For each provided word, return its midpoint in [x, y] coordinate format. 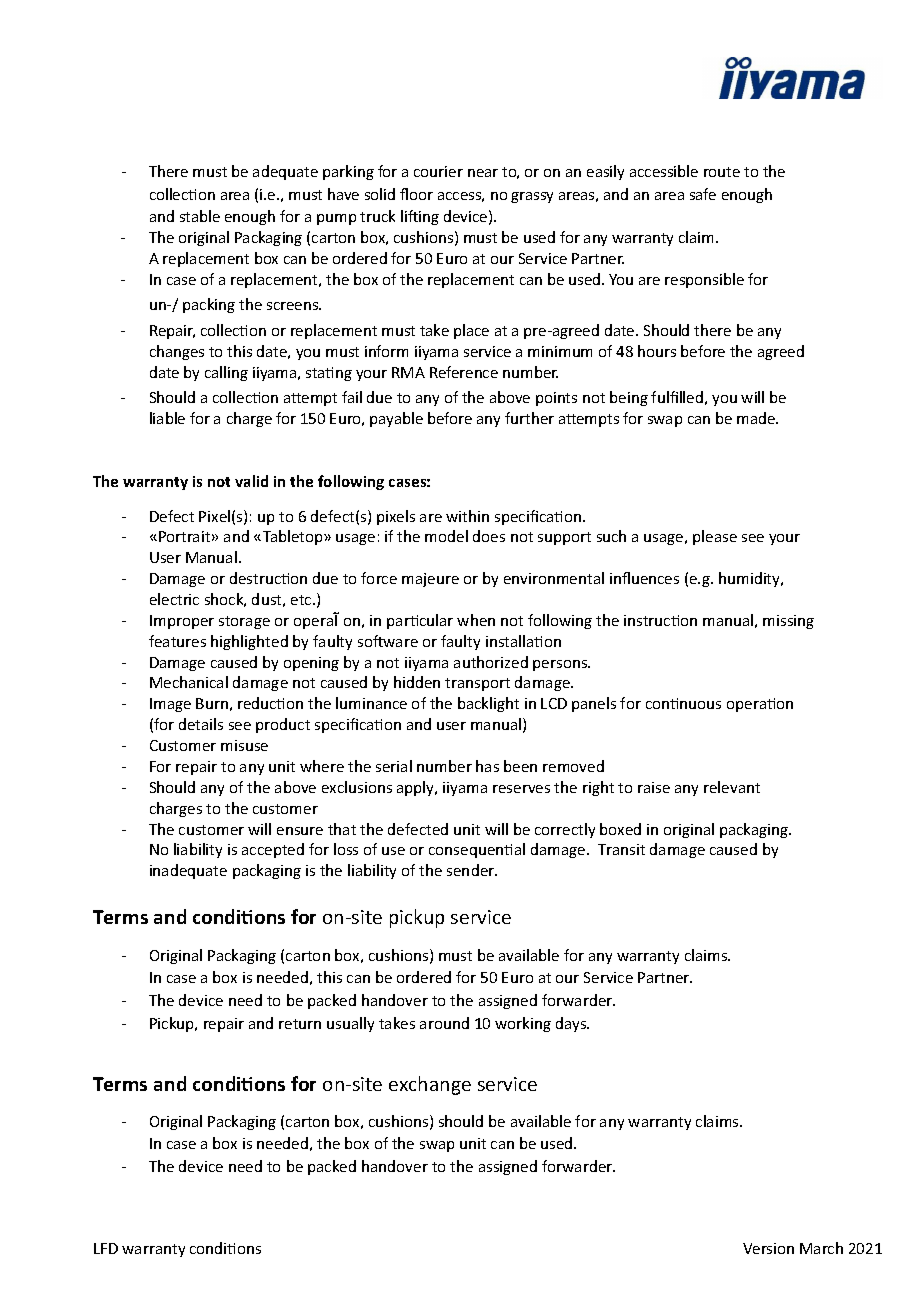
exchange [430, 1085]
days [572, 1024]
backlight [488, 704]
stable [200, 216]
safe [703, 194]
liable [167, 418]
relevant [732, 787]
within [467, 516]
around [444, 1023]
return [300, 1024]
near [483, 173]
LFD [106, 1248]
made [757, 418]
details [201, 724]
